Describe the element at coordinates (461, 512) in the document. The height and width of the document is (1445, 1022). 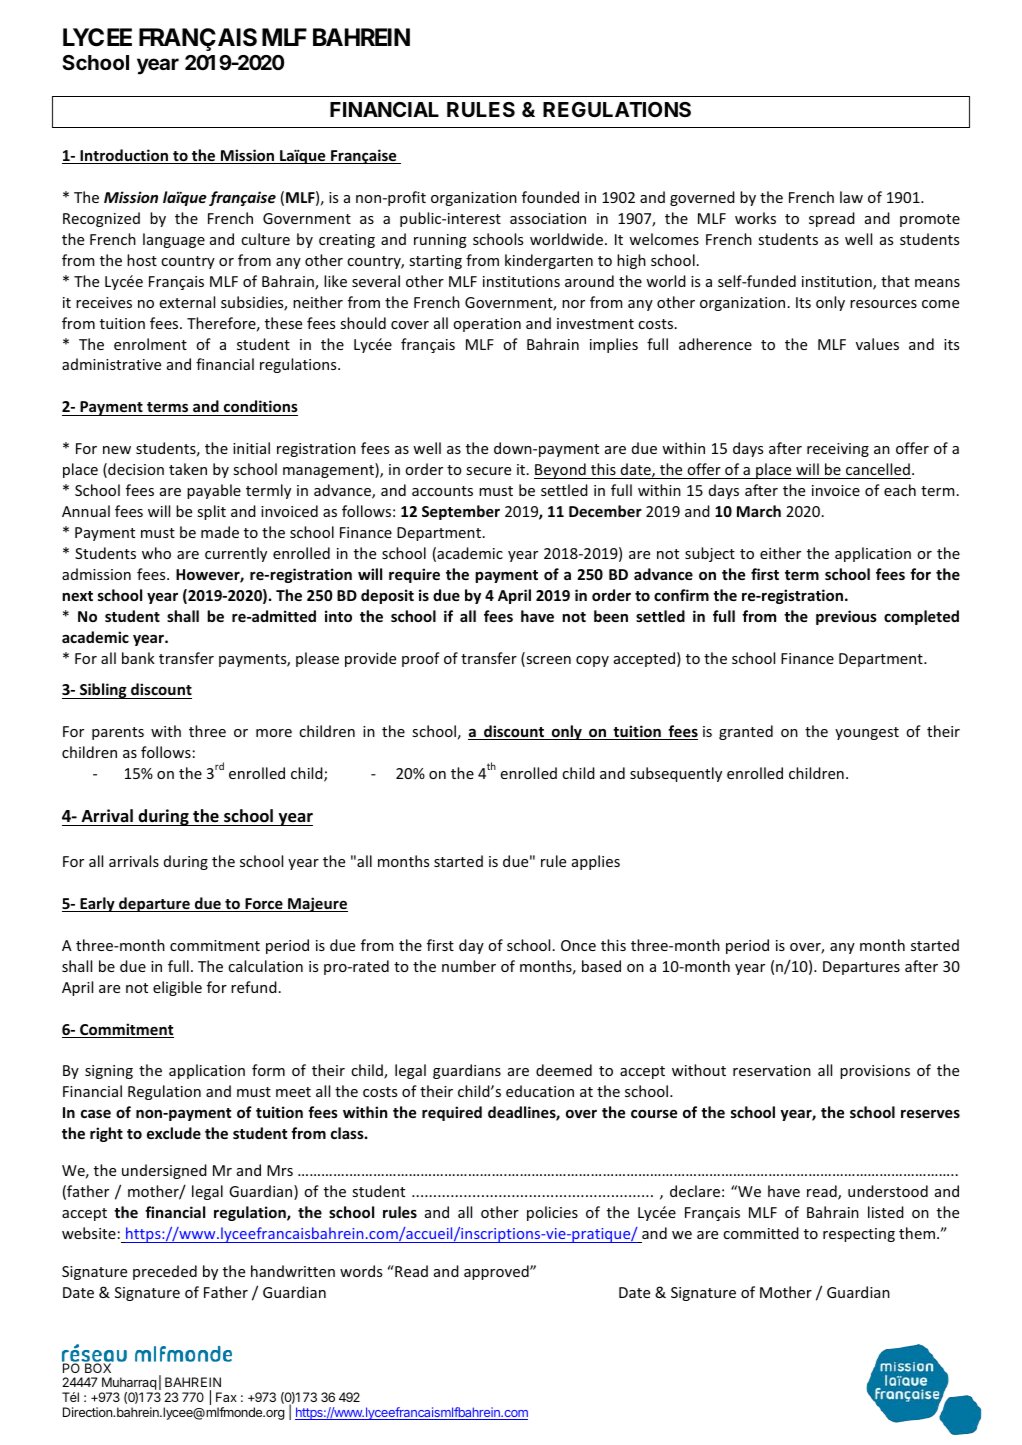
I see `September` at that location.
